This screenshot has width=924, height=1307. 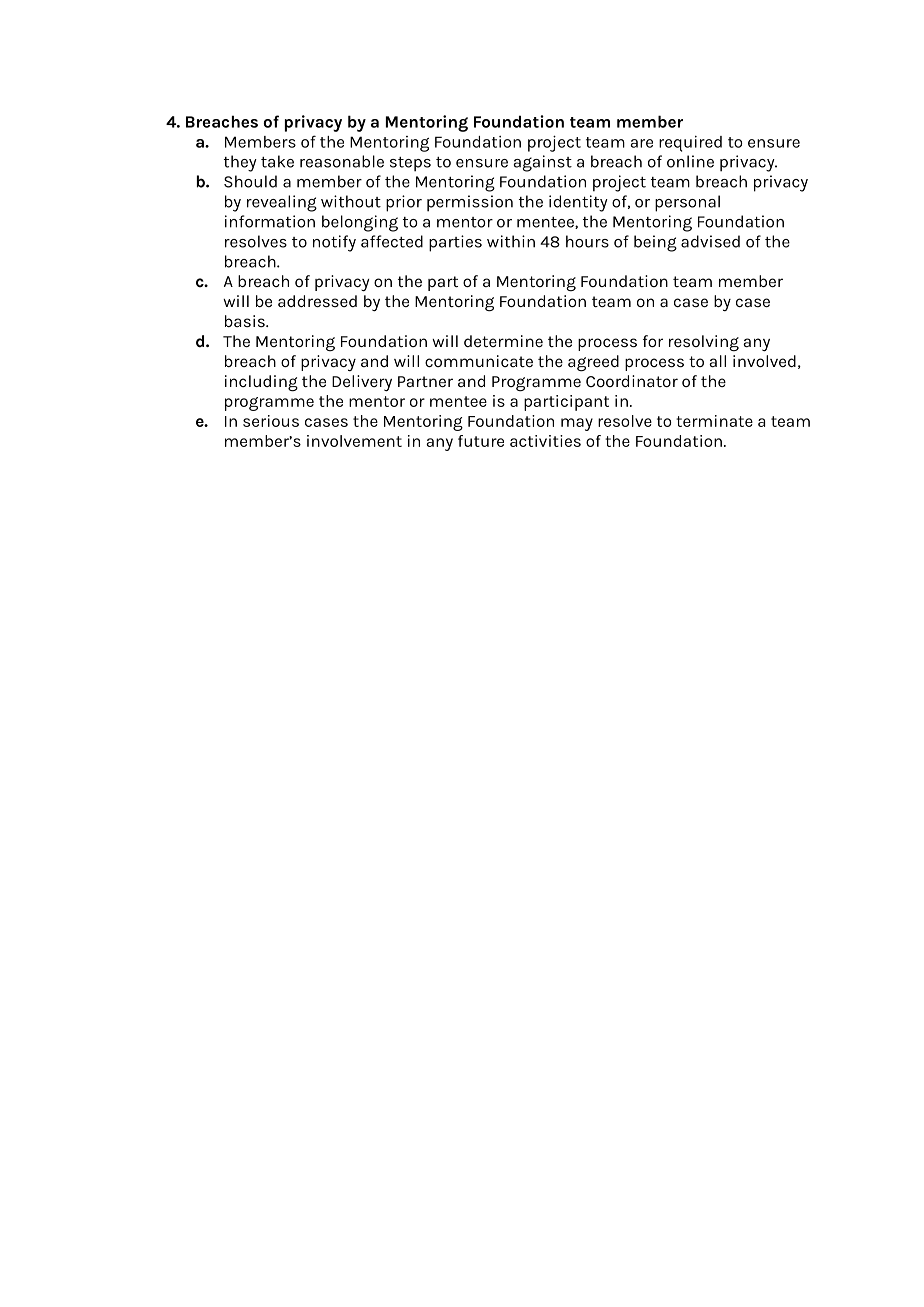 I want to click on take, so click(x=277, y=161).
